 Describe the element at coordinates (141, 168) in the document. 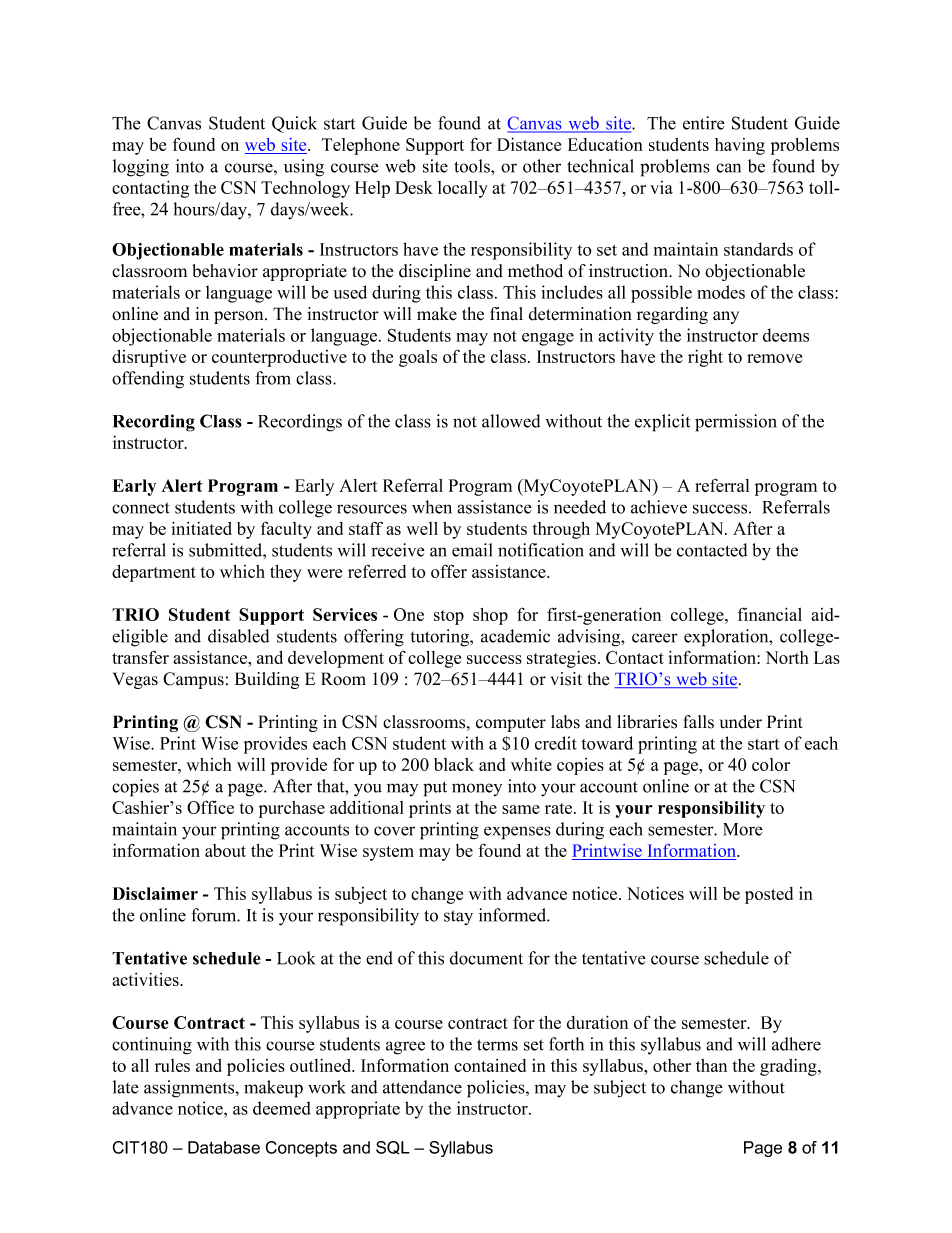

I see `logging` at that location.
